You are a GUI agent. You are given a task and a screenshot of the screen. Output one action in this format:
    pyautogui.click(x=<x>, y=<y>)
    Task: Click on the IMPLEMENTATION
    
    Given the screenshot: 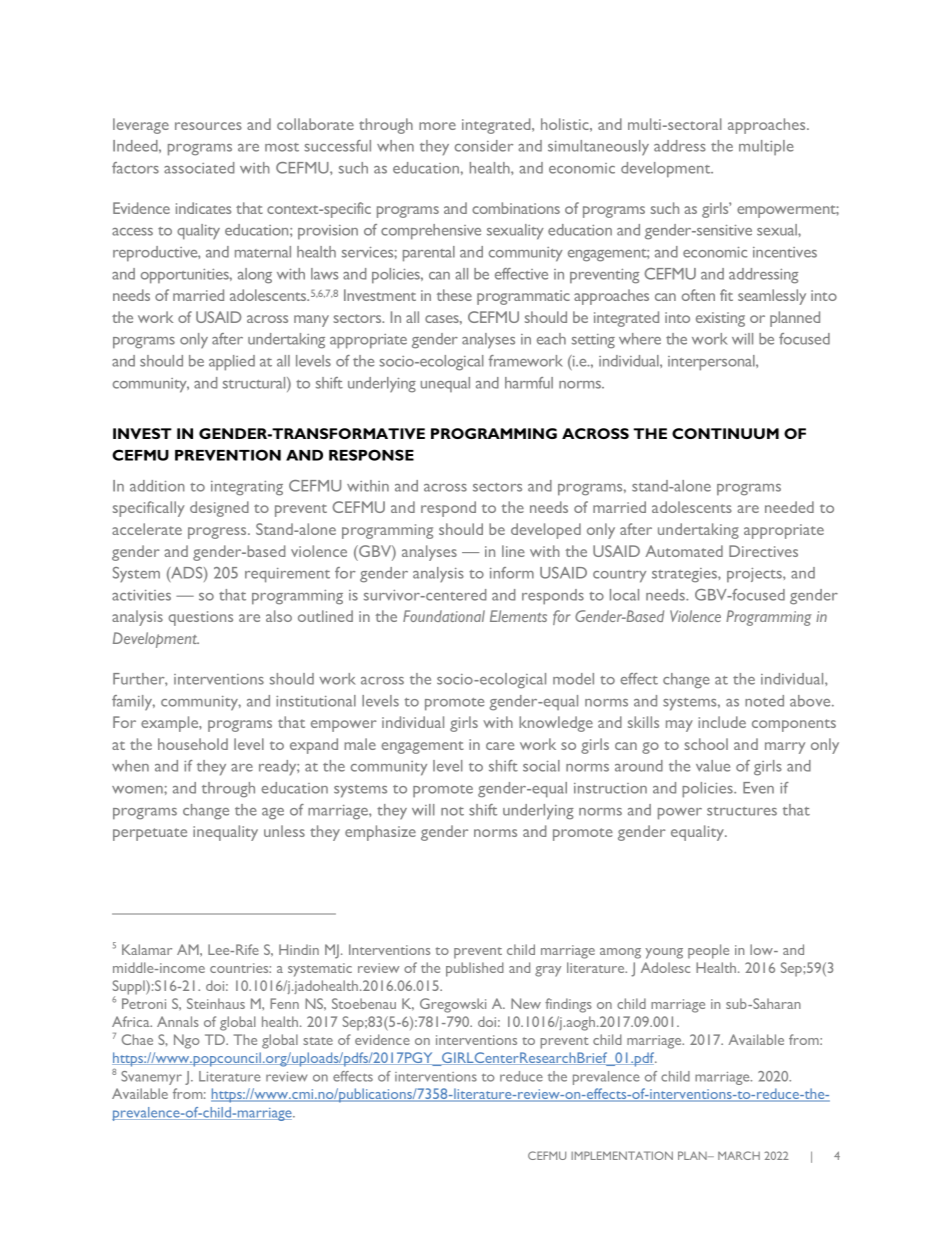 What is the action you would take?
    pyautogui.click(x=622, y=1155)
